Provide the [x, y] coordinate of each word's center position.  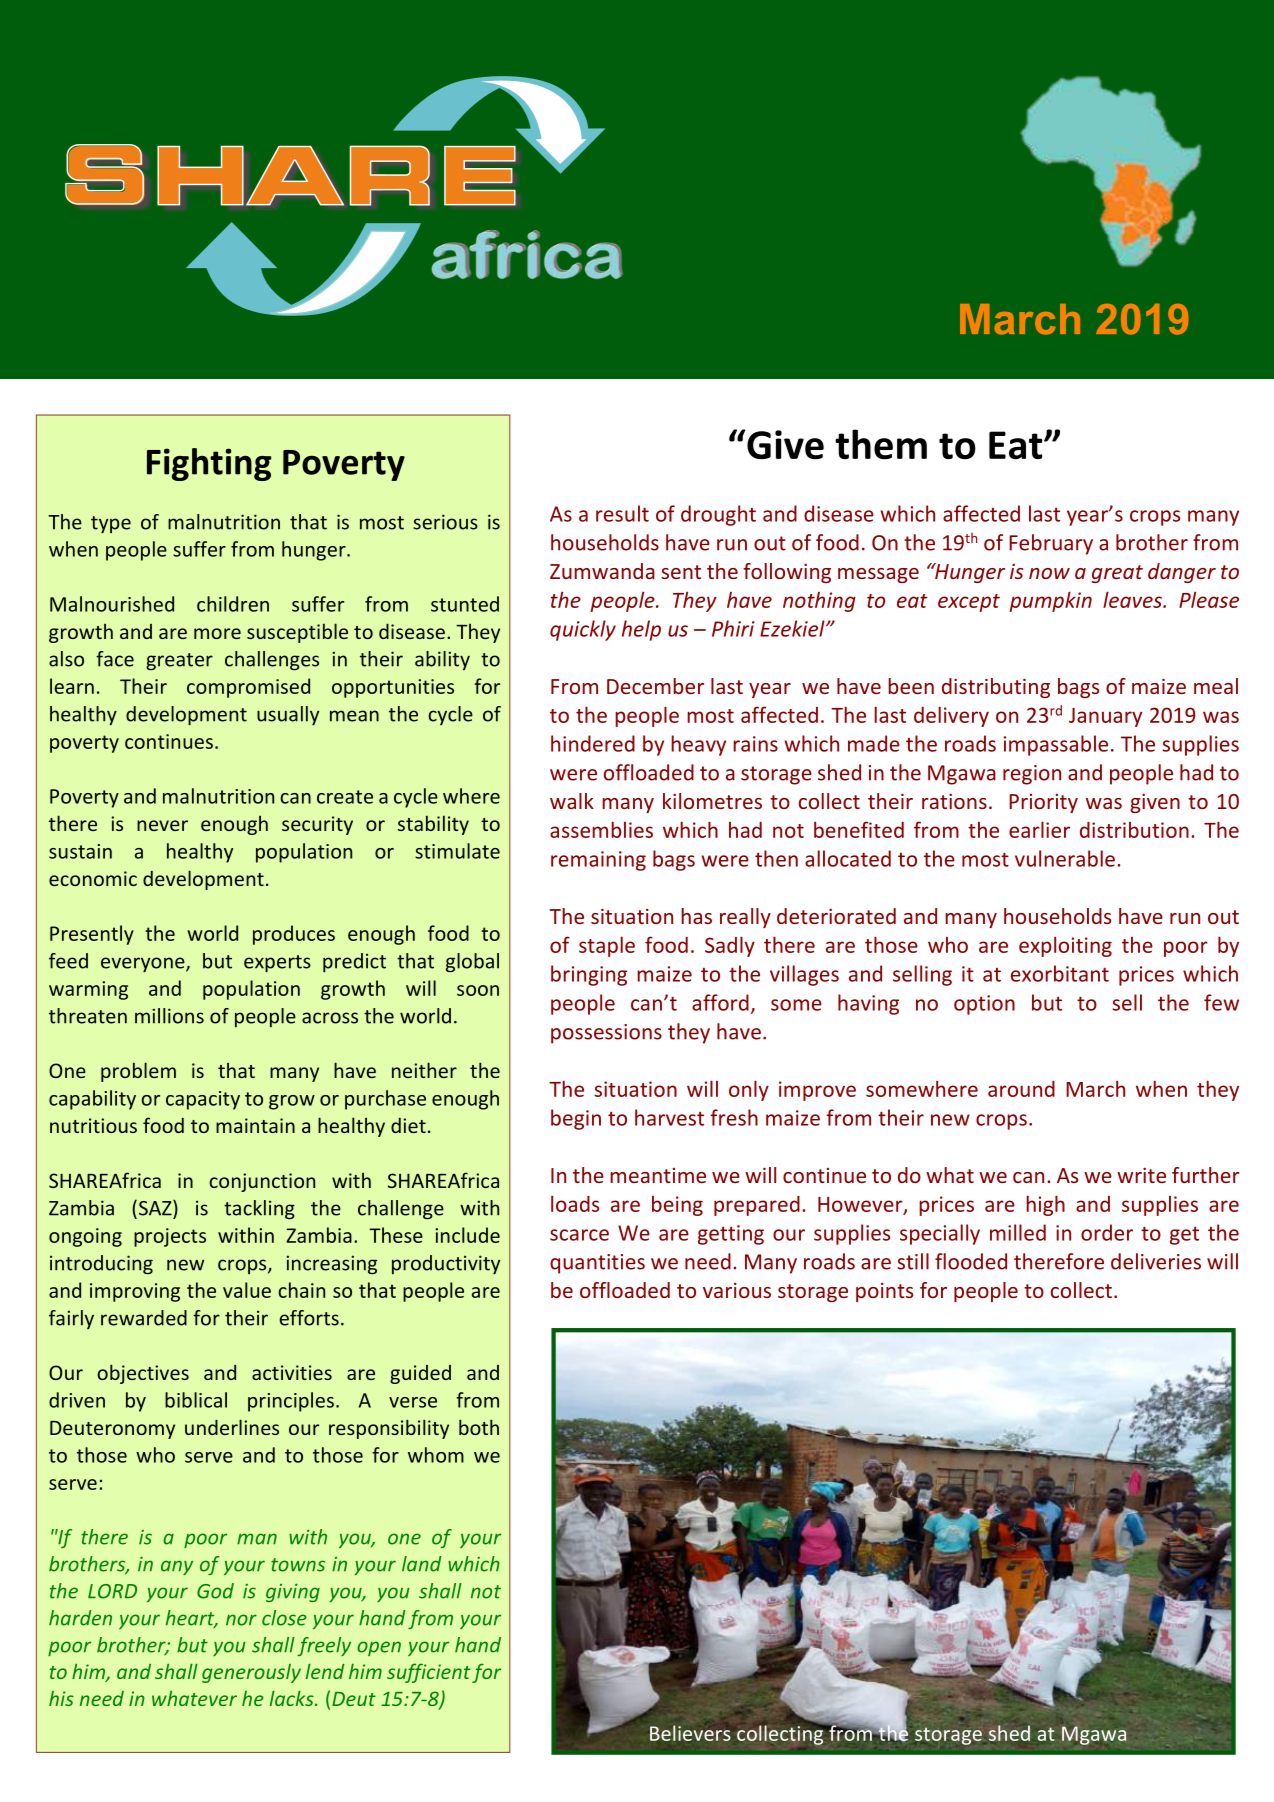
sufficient [429, 1673]
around [1021, 1089]
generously [251, 1673]
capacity [203, 1100]
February [1051, 544]
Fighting [209, 464]
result [622, 513]
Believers [690, 1733]
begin [576, 1119]
